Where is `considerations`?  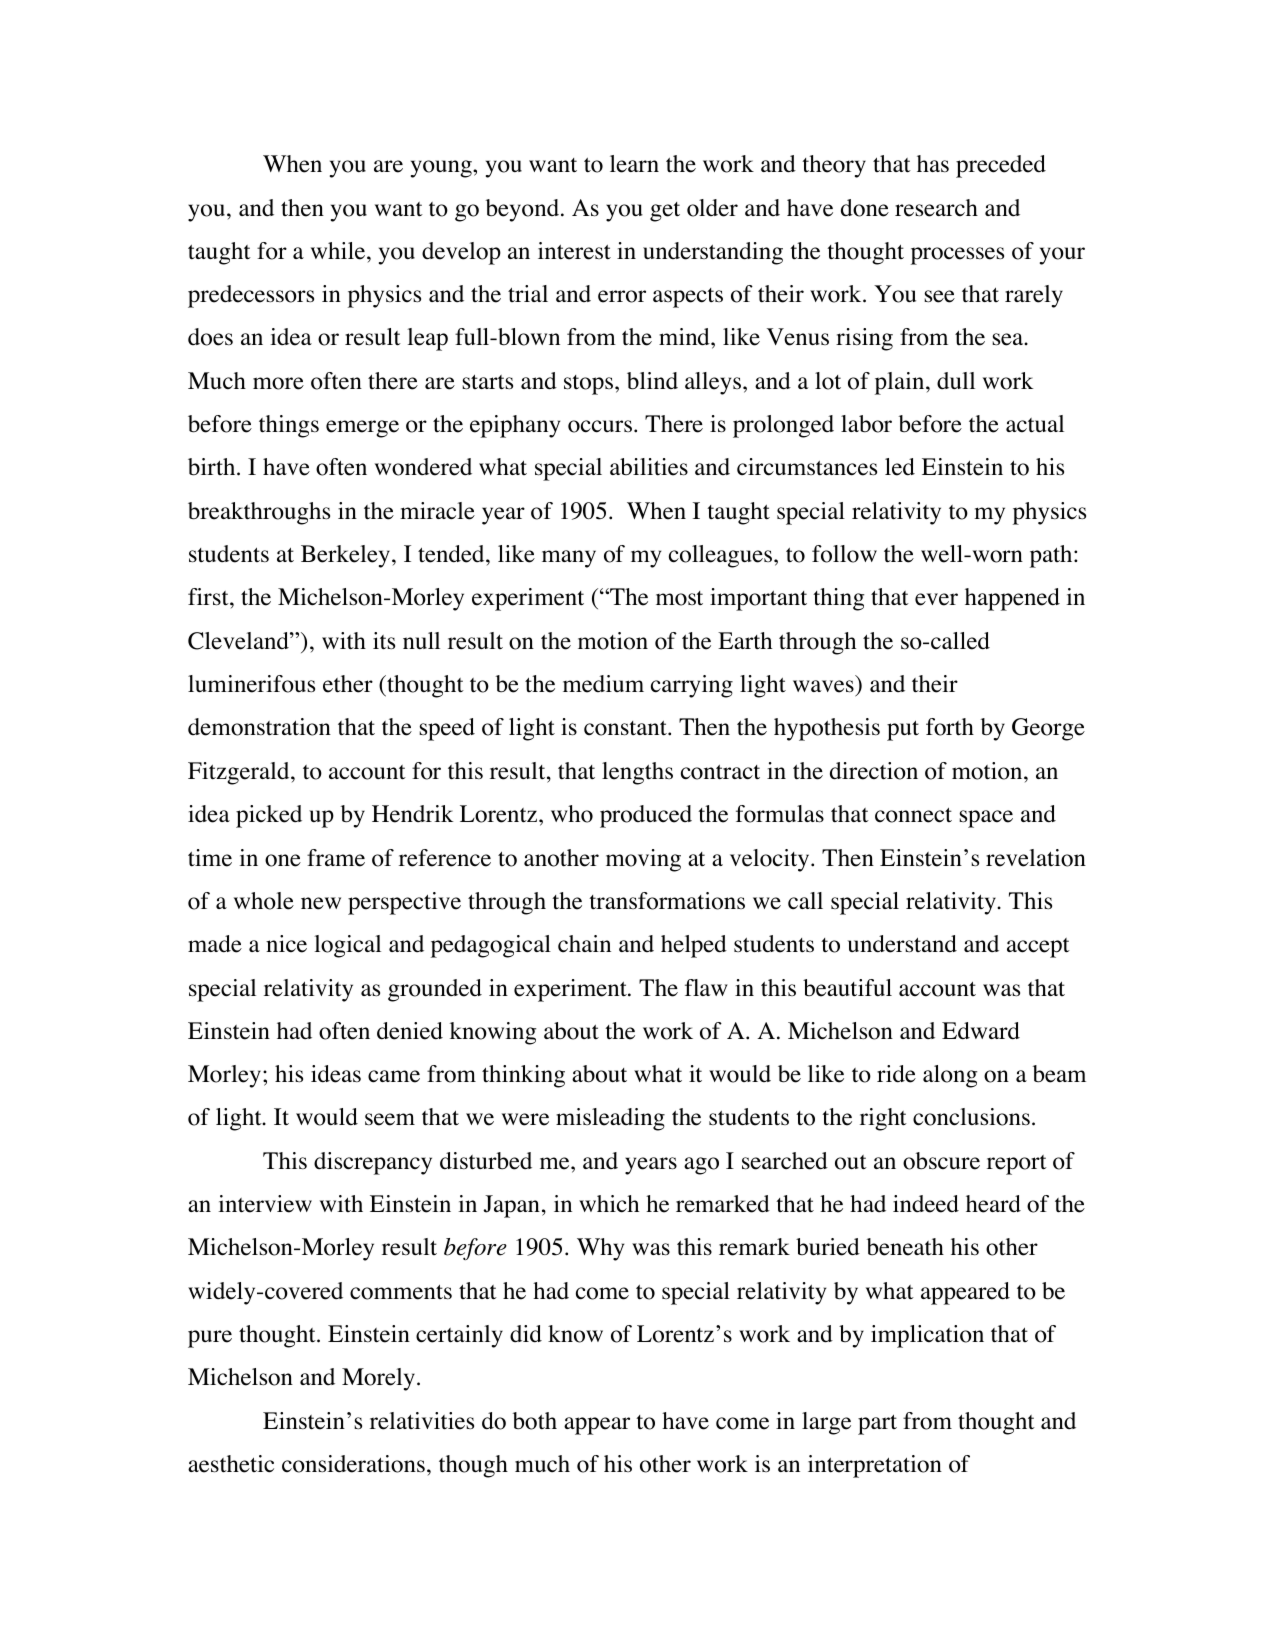
considerations is located at coordinates (353, 1464).
